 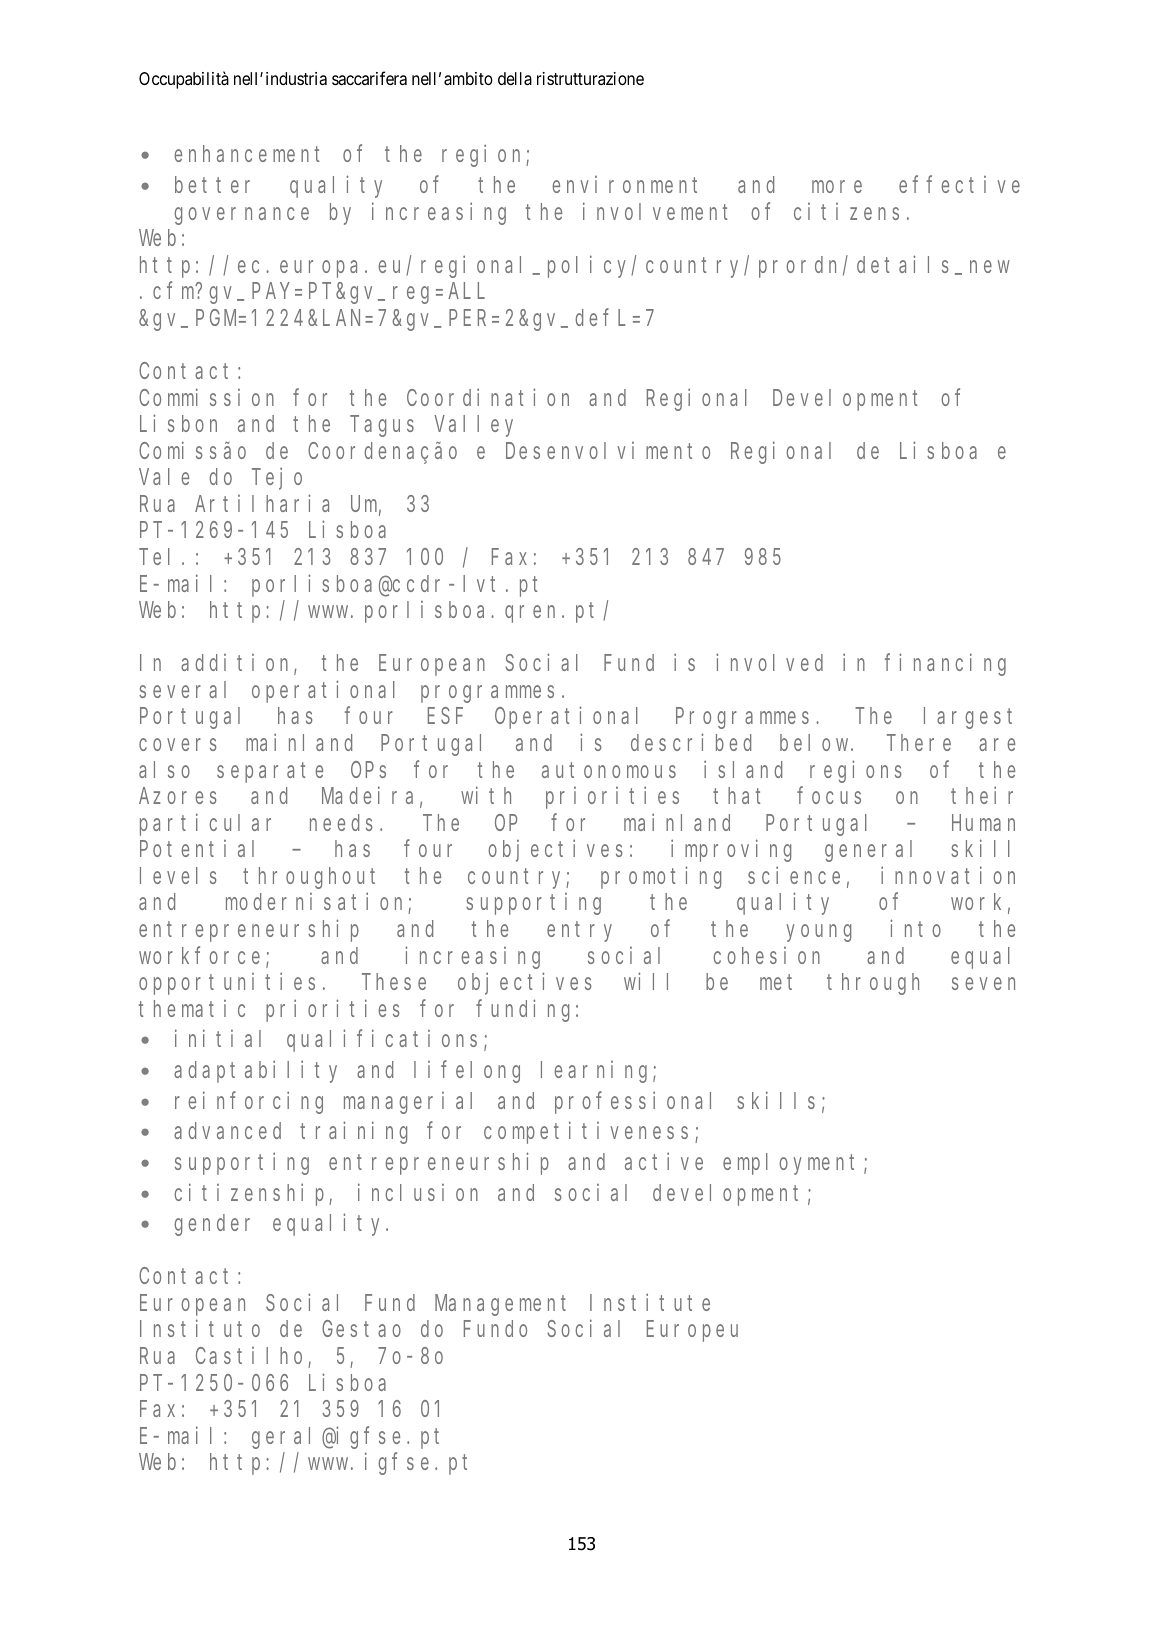 What do you see at coordinates (200, 1328) in the screenshot?
I see `Instituto` at bounding box center [200, 1328].
